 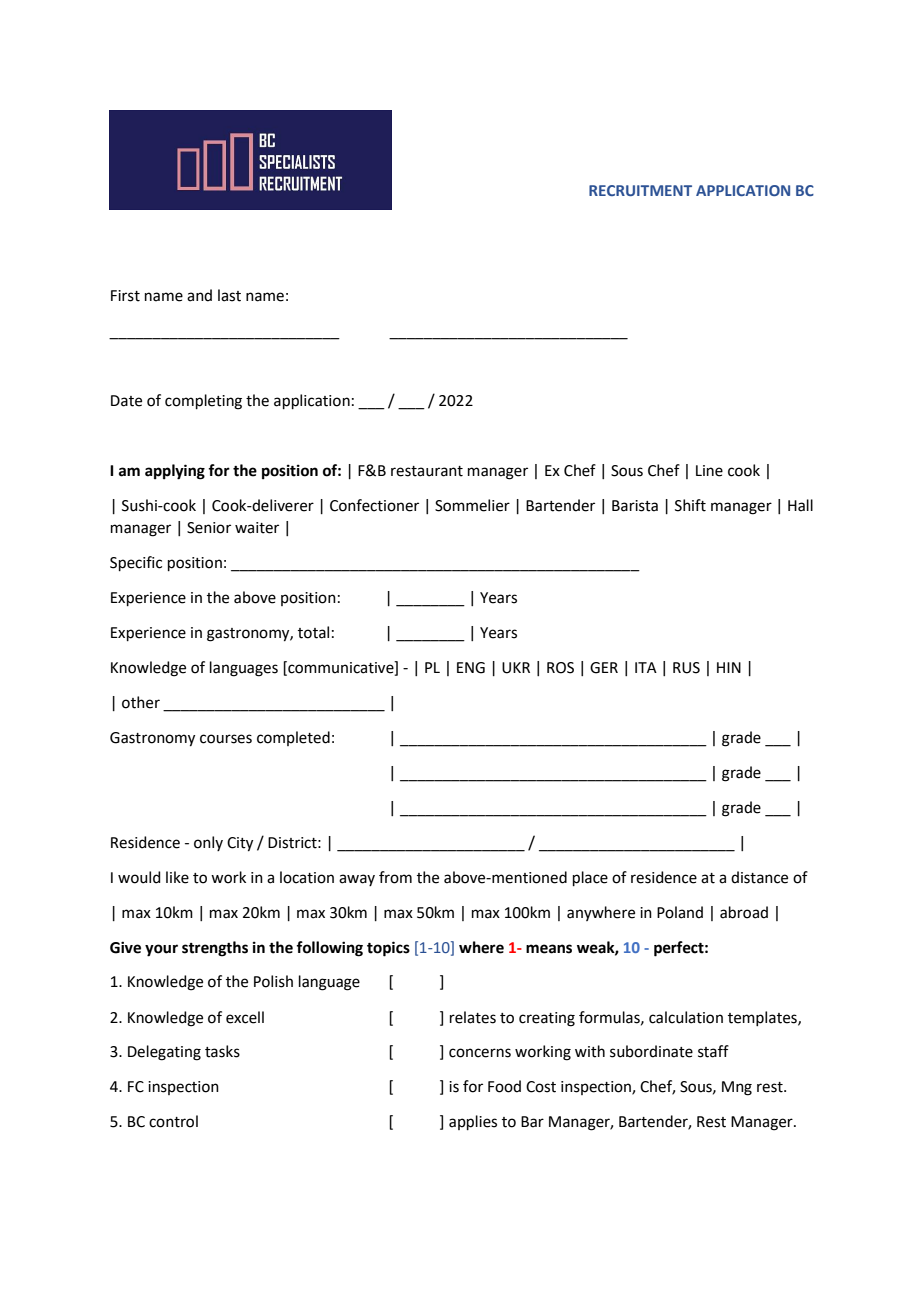 What do you see at coordinates (395, 877) in the screenshot?
I see `from` at bounding box center [395, 877].
